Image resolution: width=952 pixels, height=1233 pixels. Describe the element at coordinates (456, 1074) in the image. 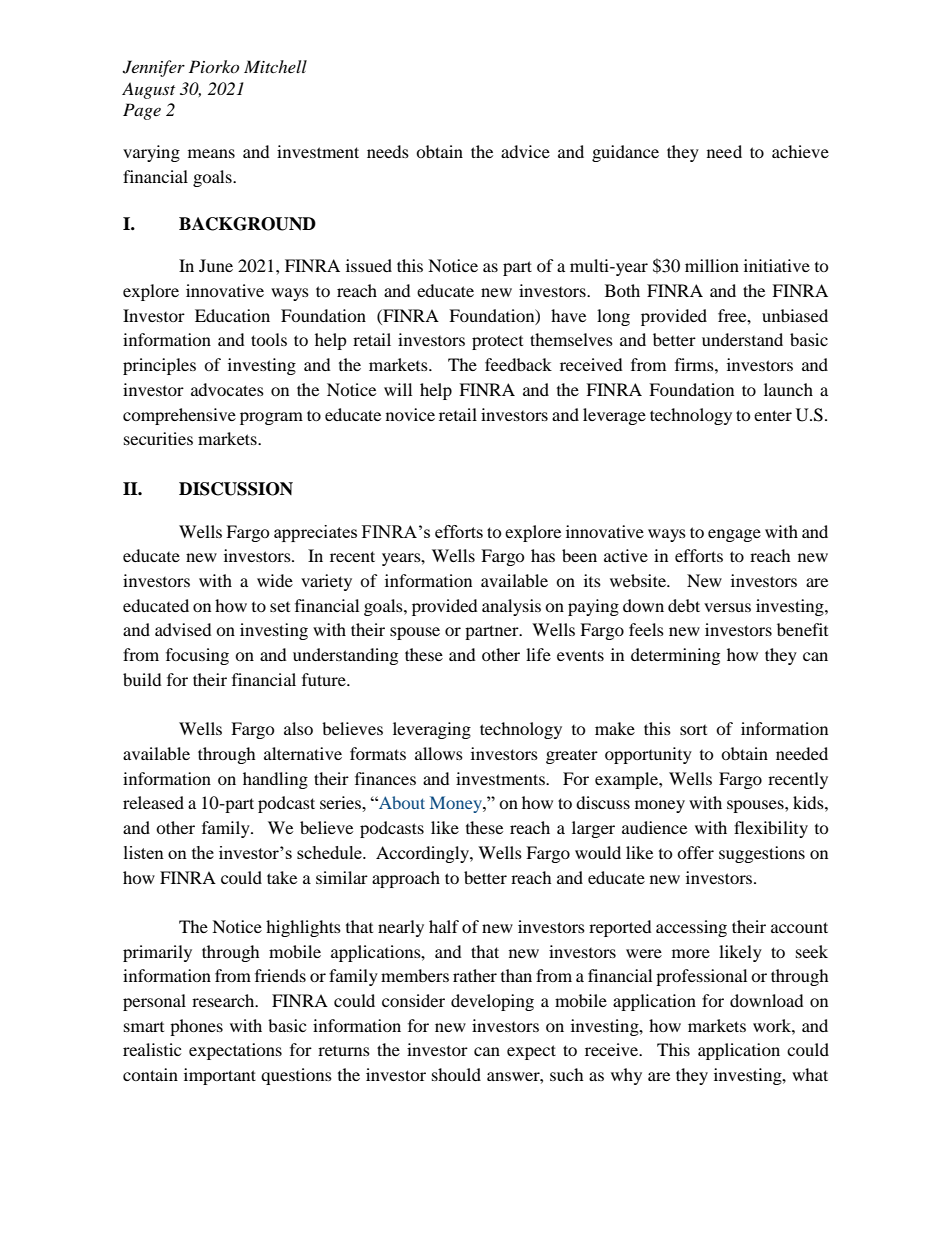

I see `should` at that location.
